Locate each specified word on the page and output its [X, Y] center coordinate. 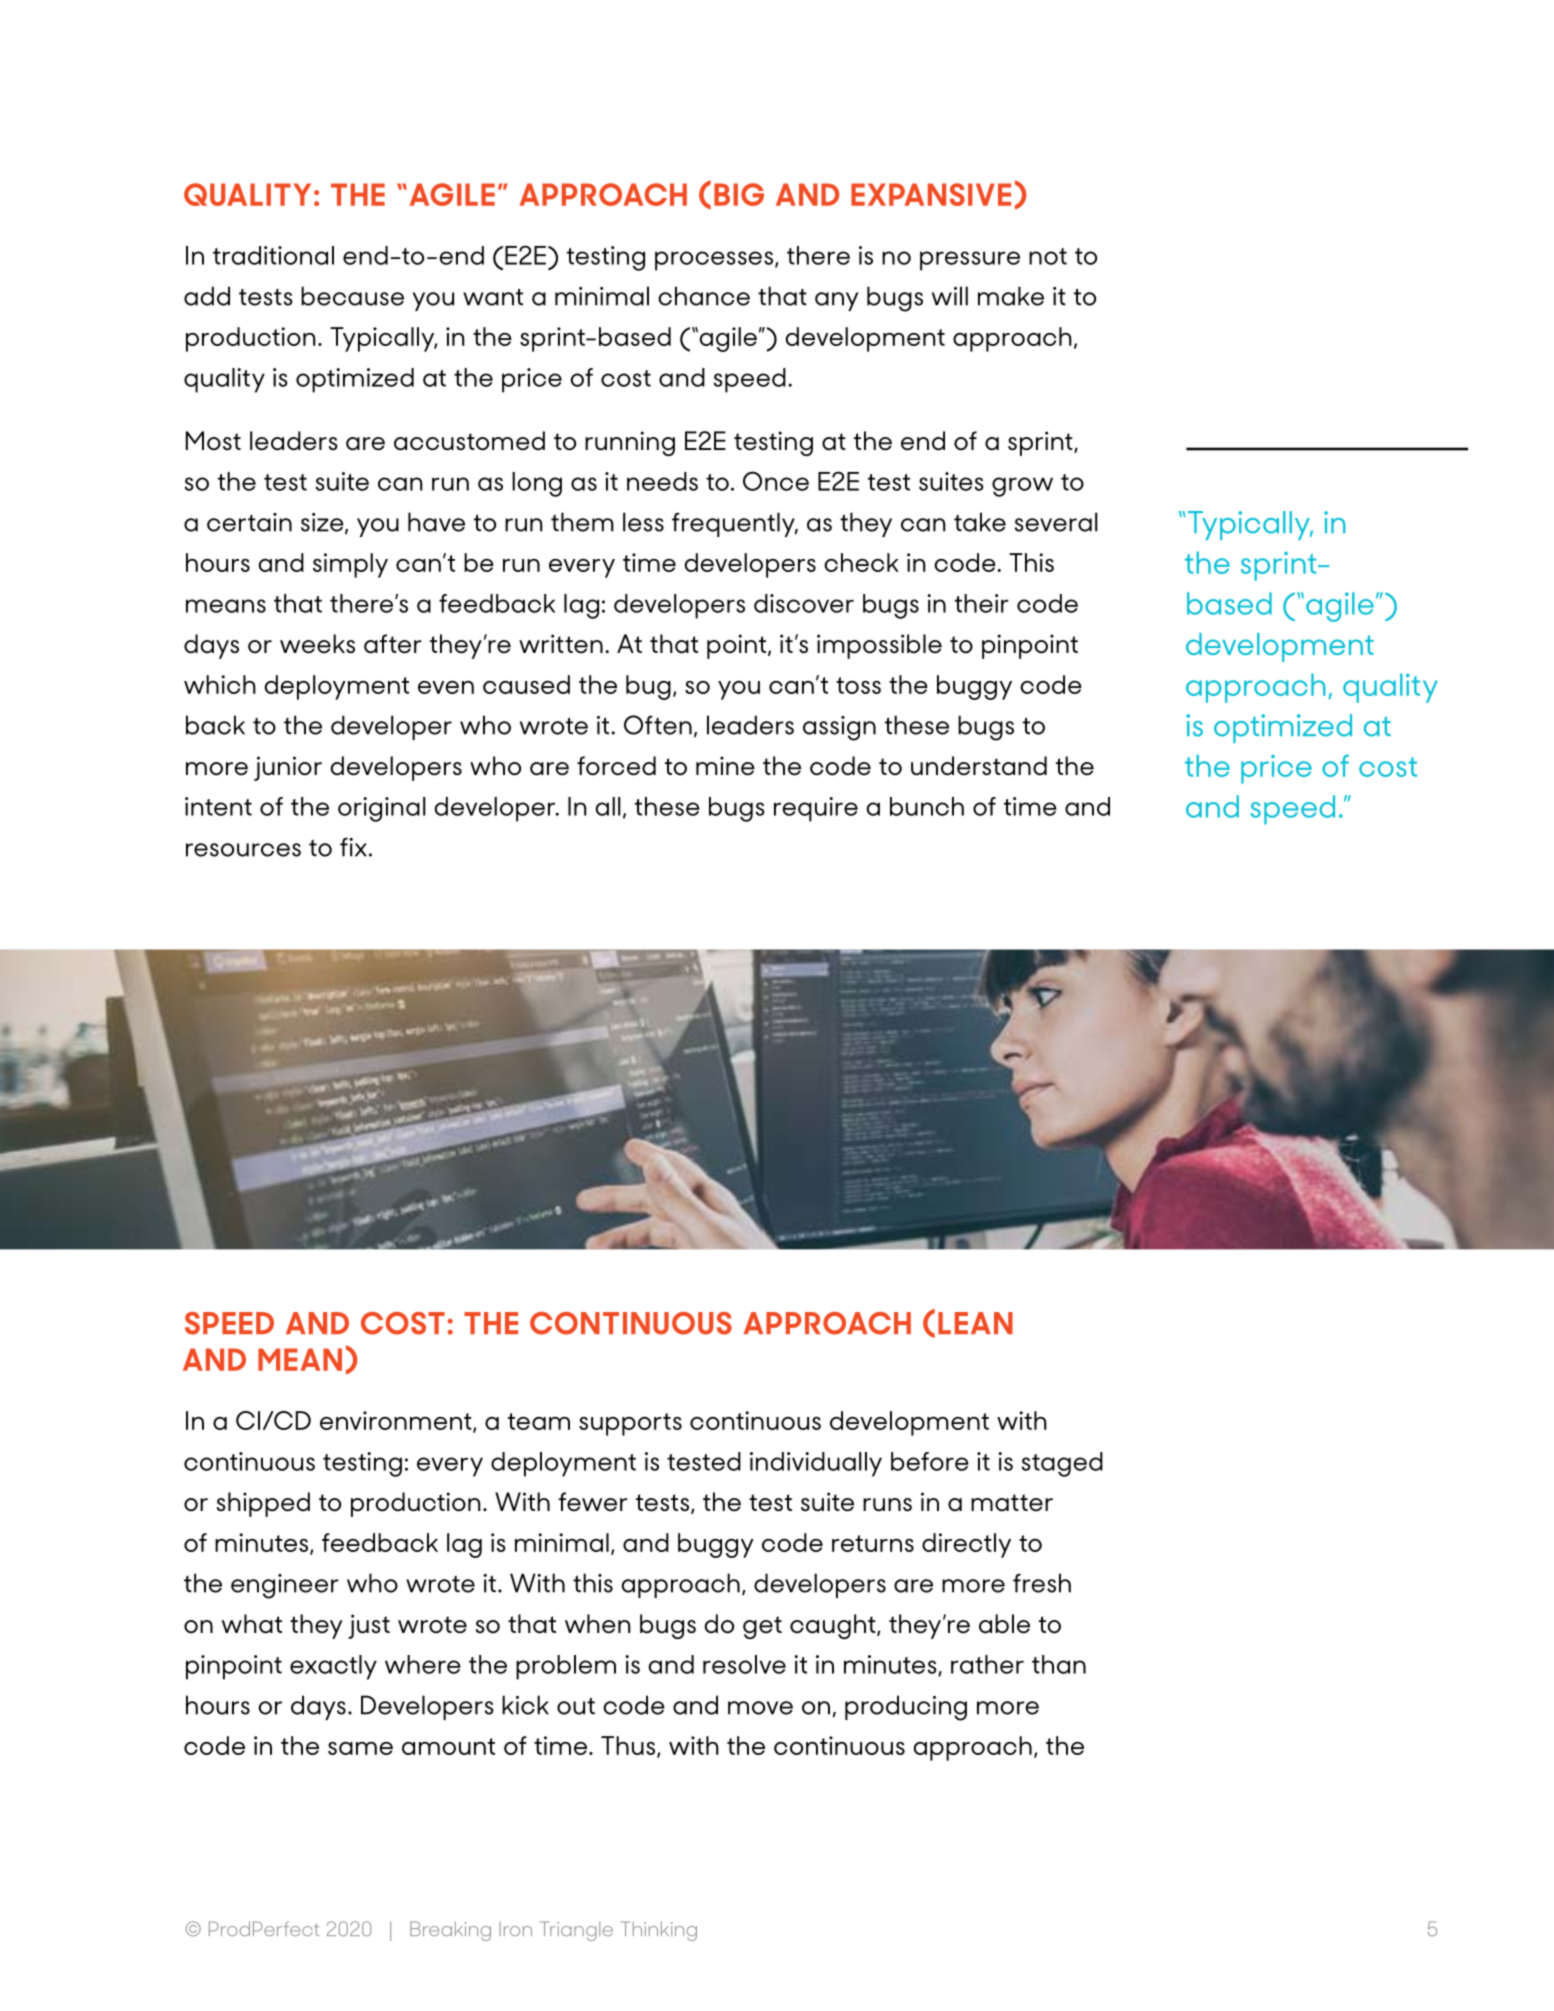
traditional [273, 255]
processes [714, 261]
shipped [263, 1504]
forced [616, 766]
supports [630, 1424]
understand [979, 766]
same [360, 1748]
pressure [970, 261]
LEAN [975, 1323]
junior [288, 768]
